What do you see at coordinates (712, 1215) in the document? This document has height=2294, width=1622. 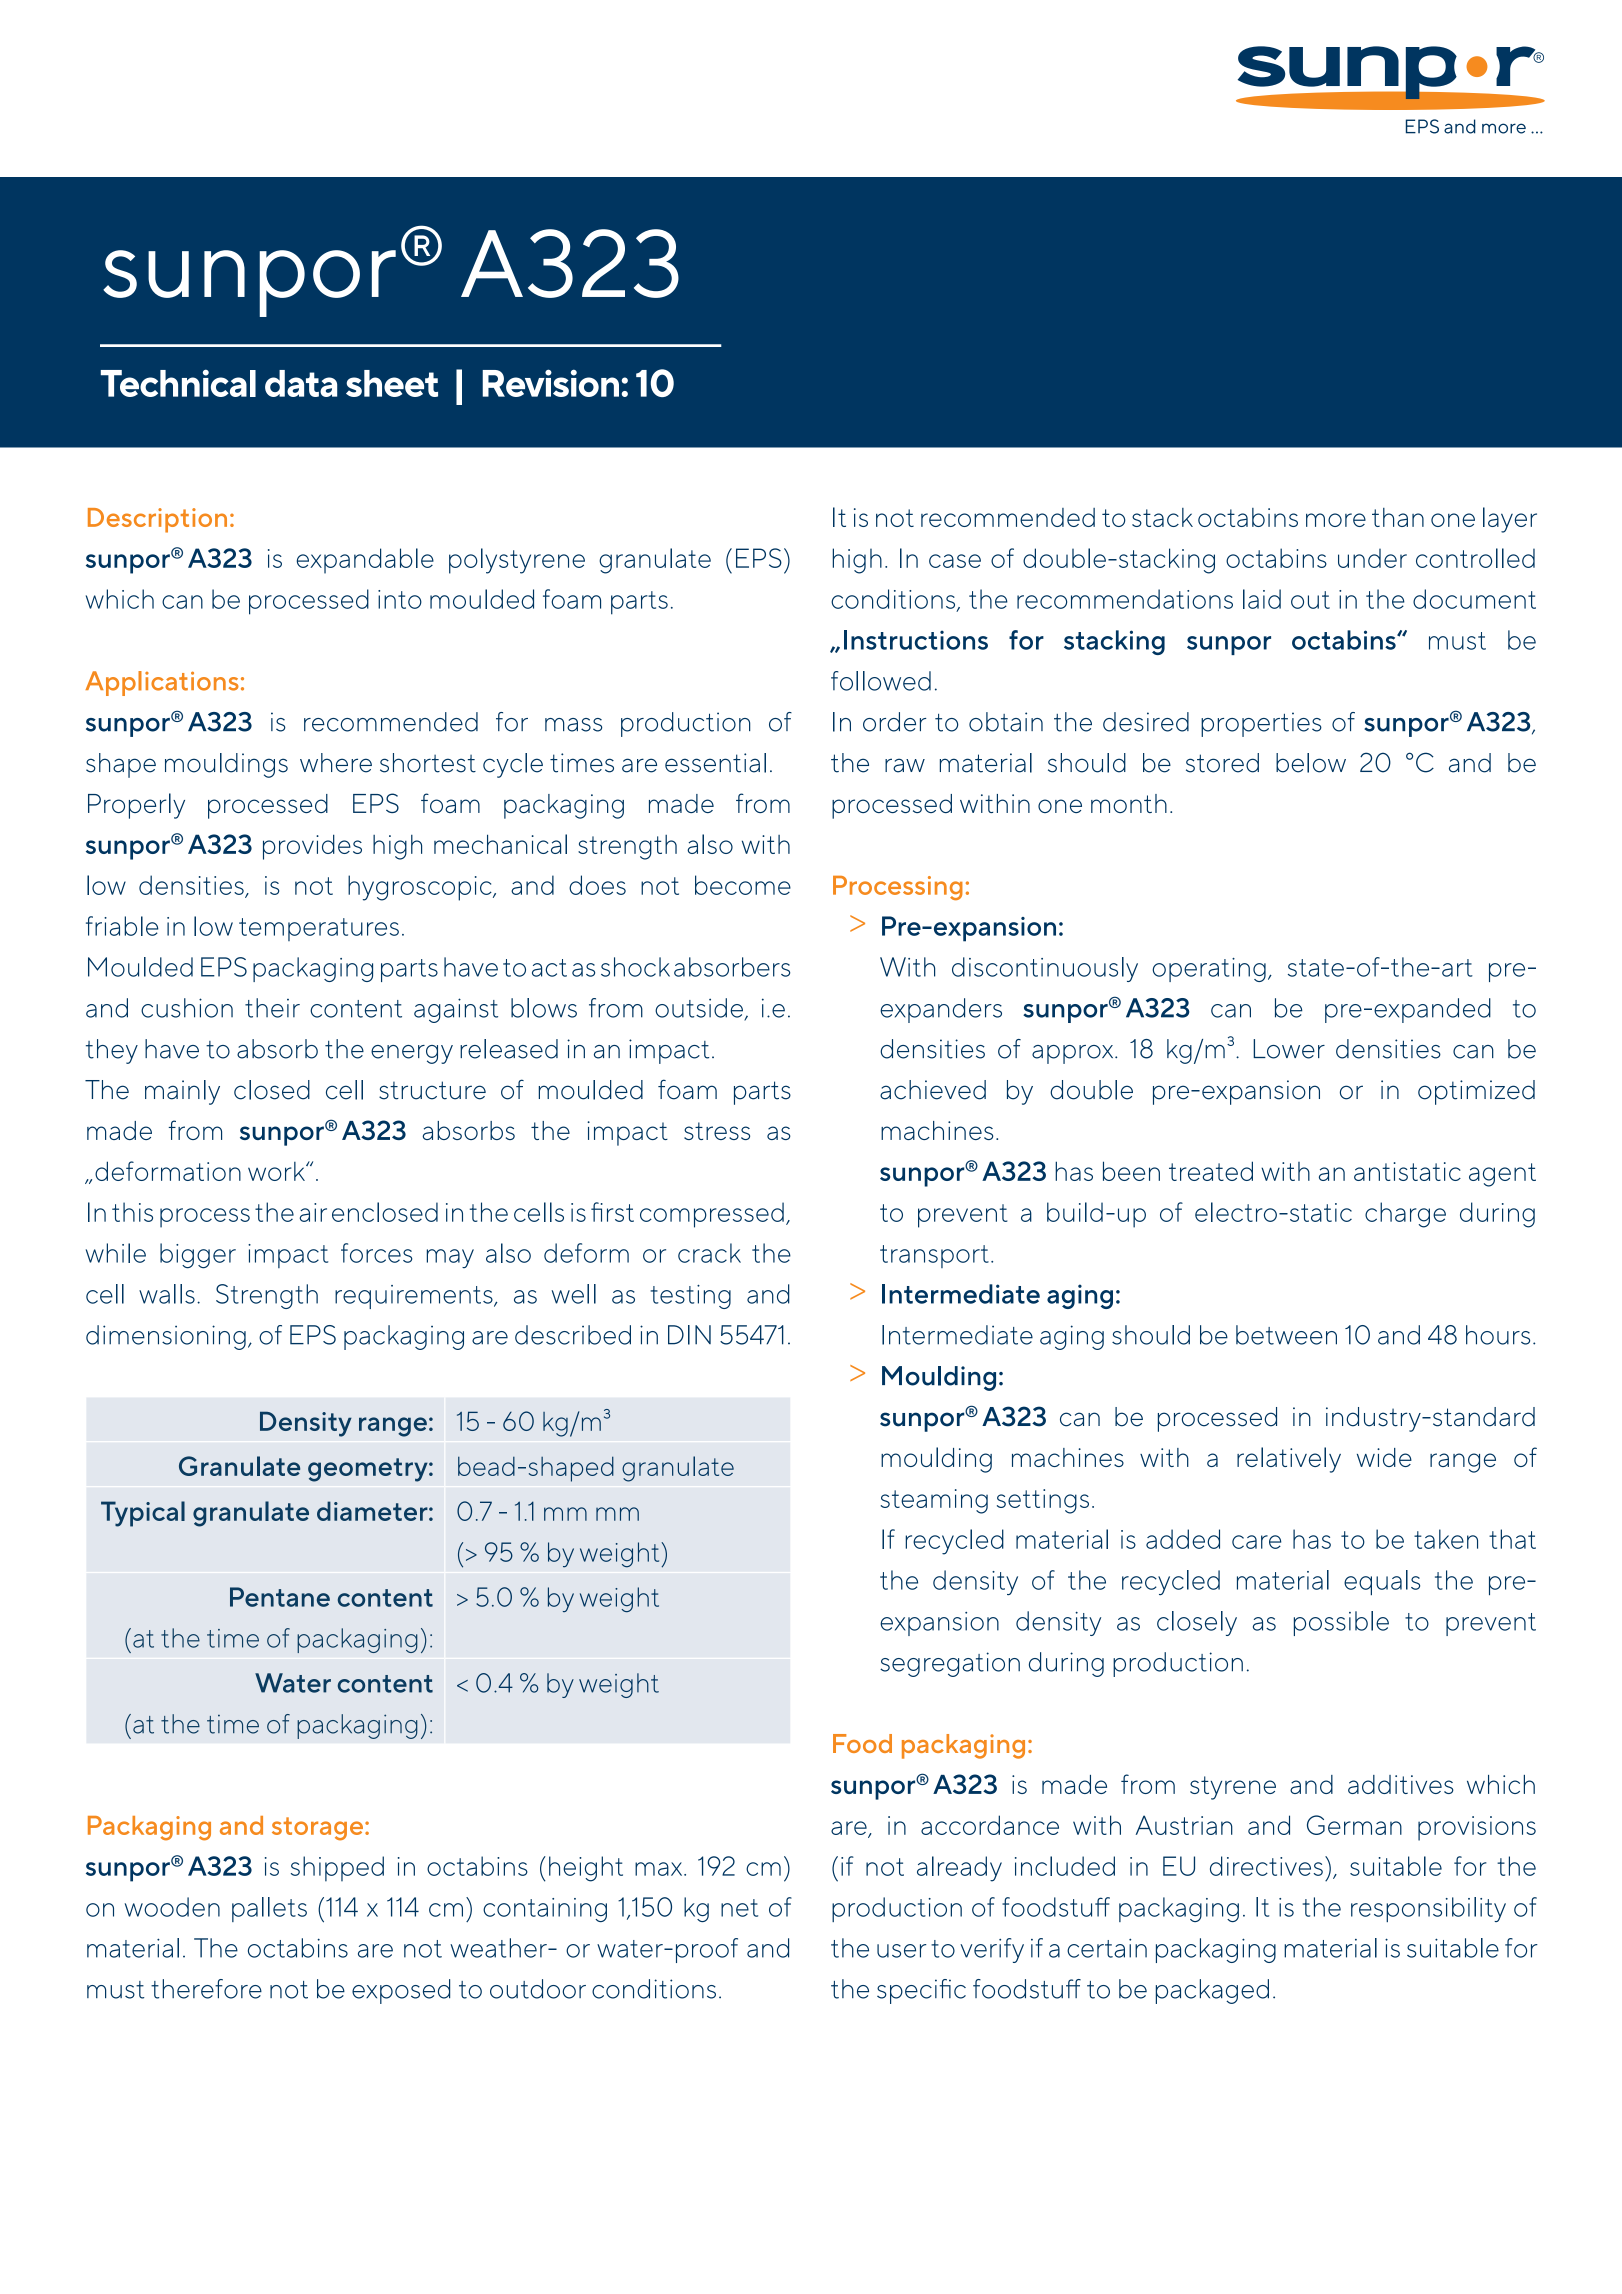 I see `compressed` at bounding box center [712, 1215].
